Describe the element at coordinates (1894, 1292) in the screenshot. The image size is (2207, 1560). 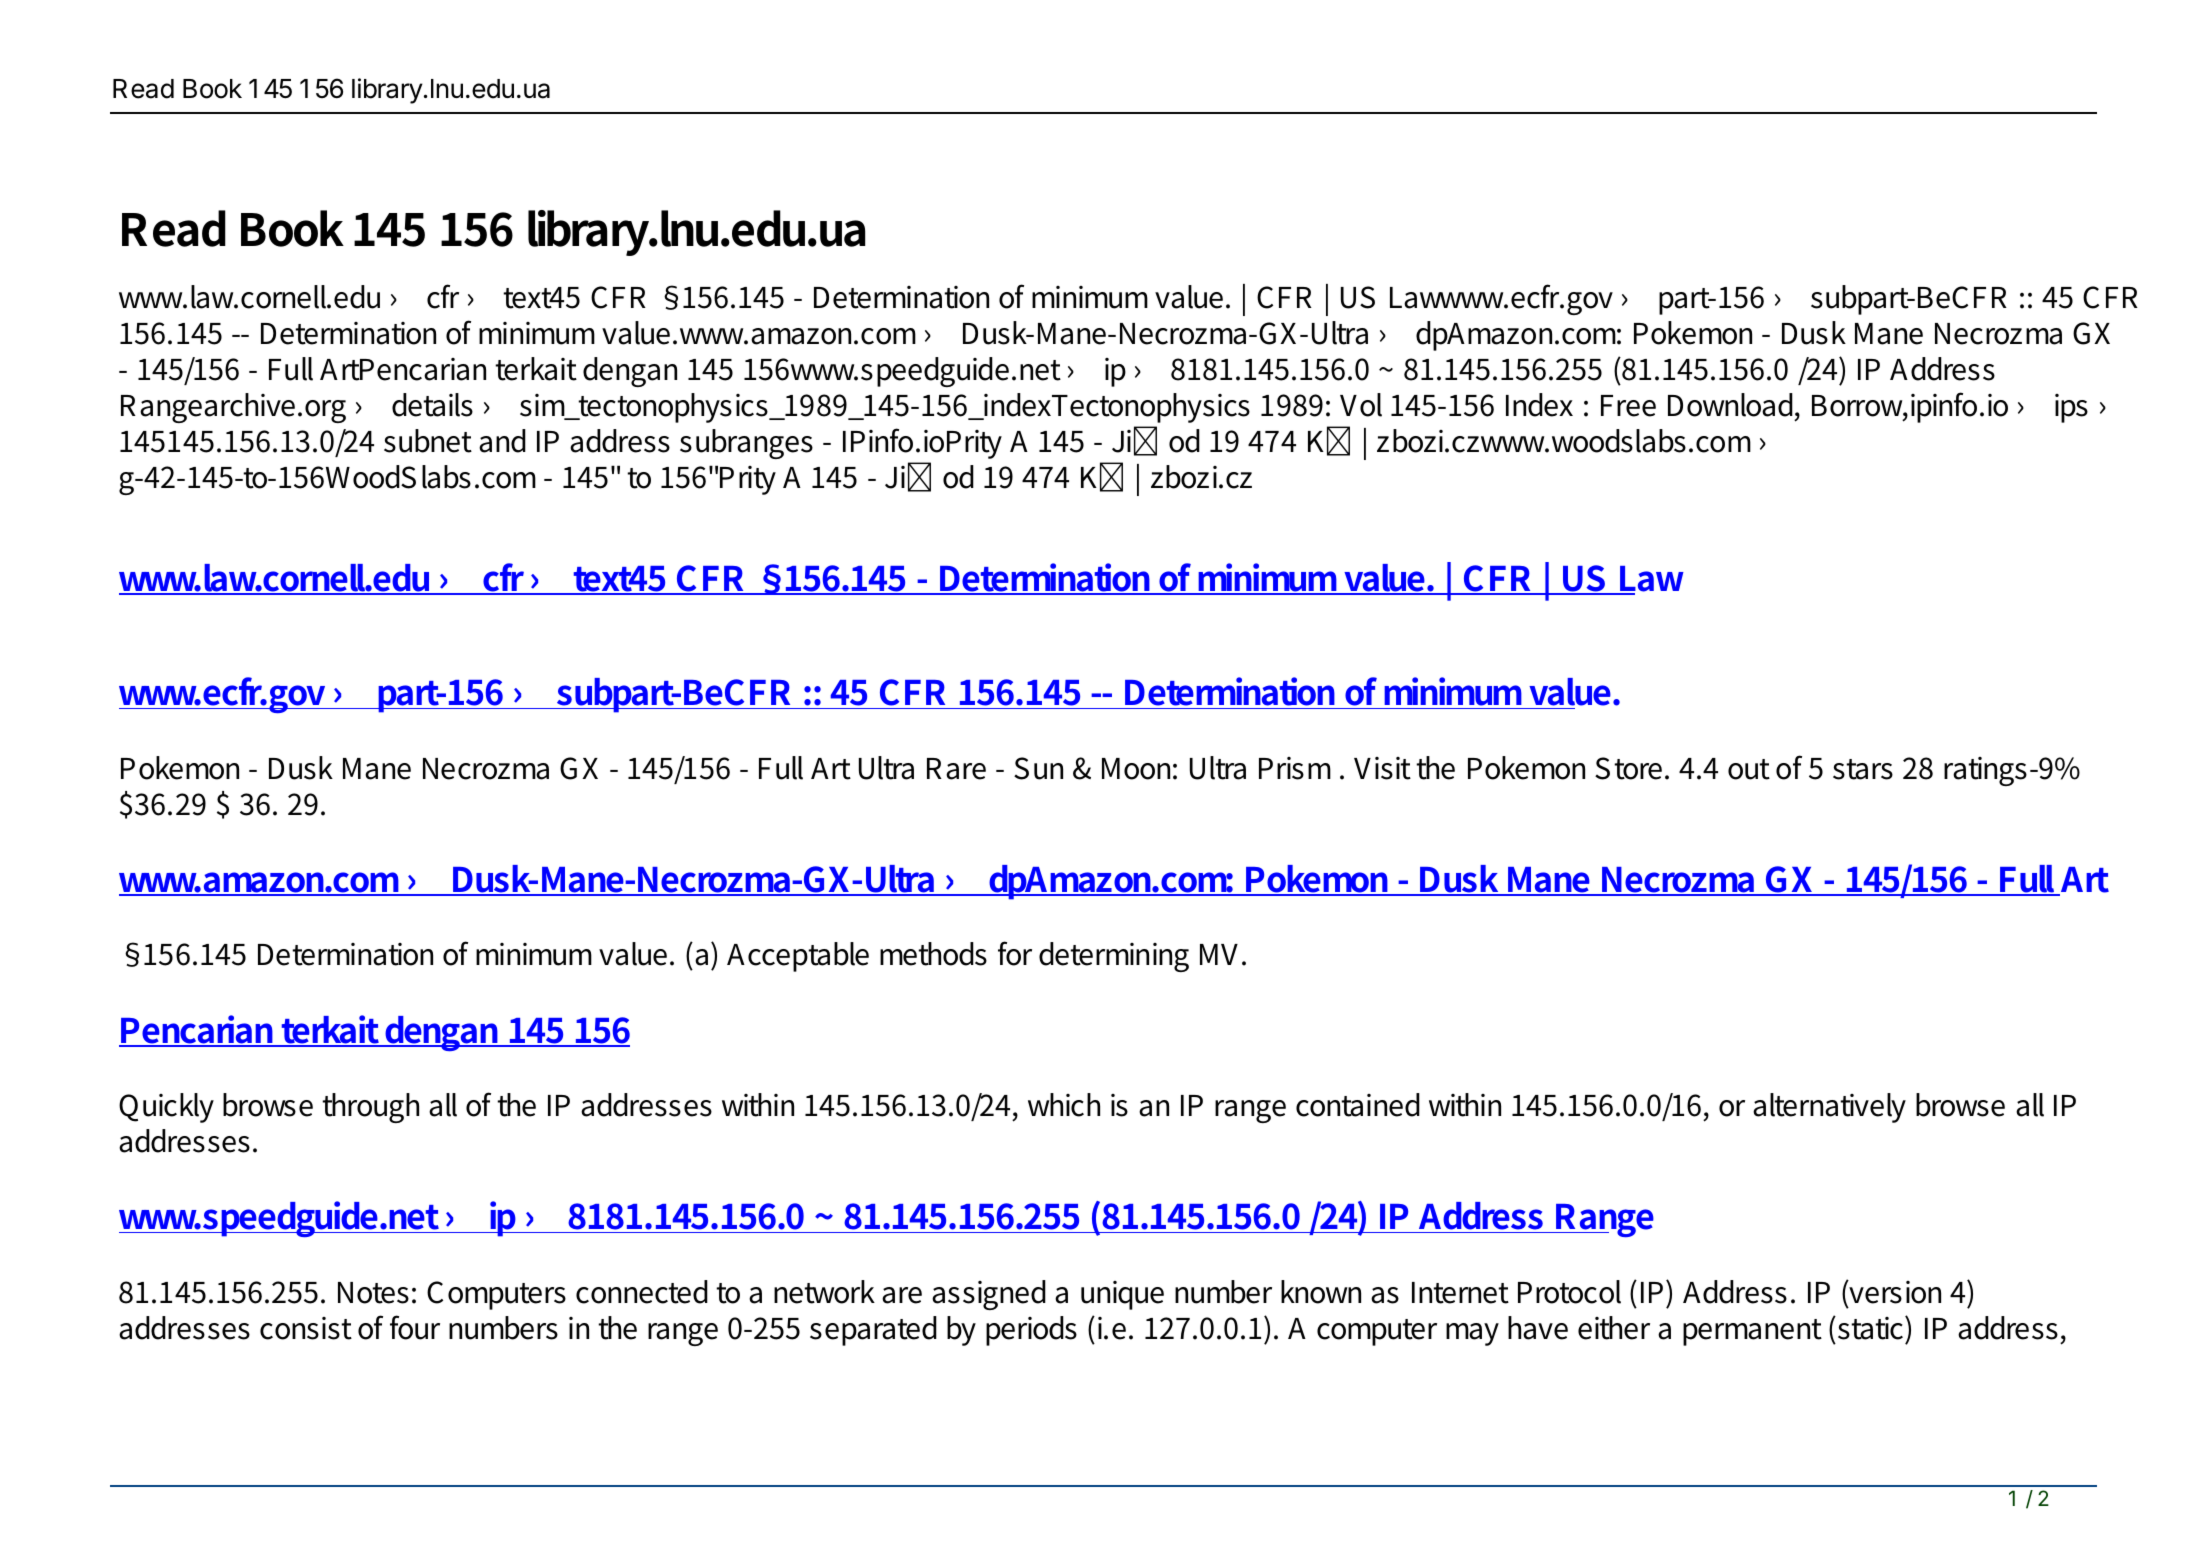
I see `version` at that location.
